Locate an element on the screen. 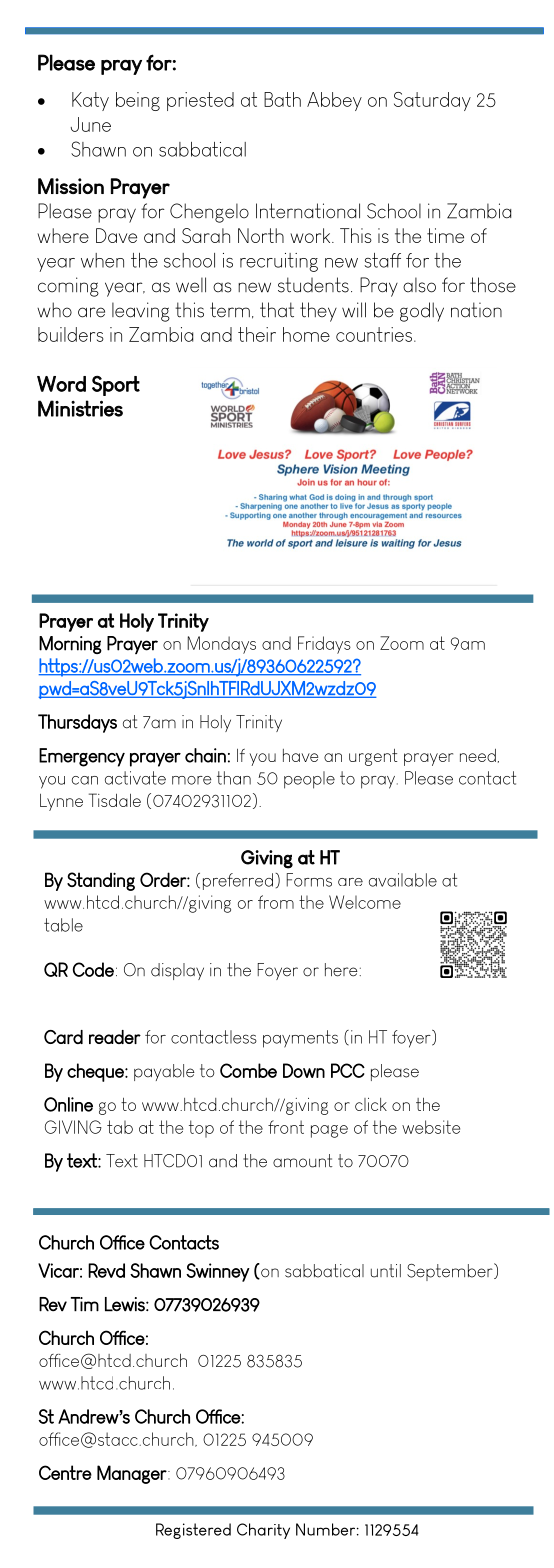  June is located at coordinates (91, 124).
